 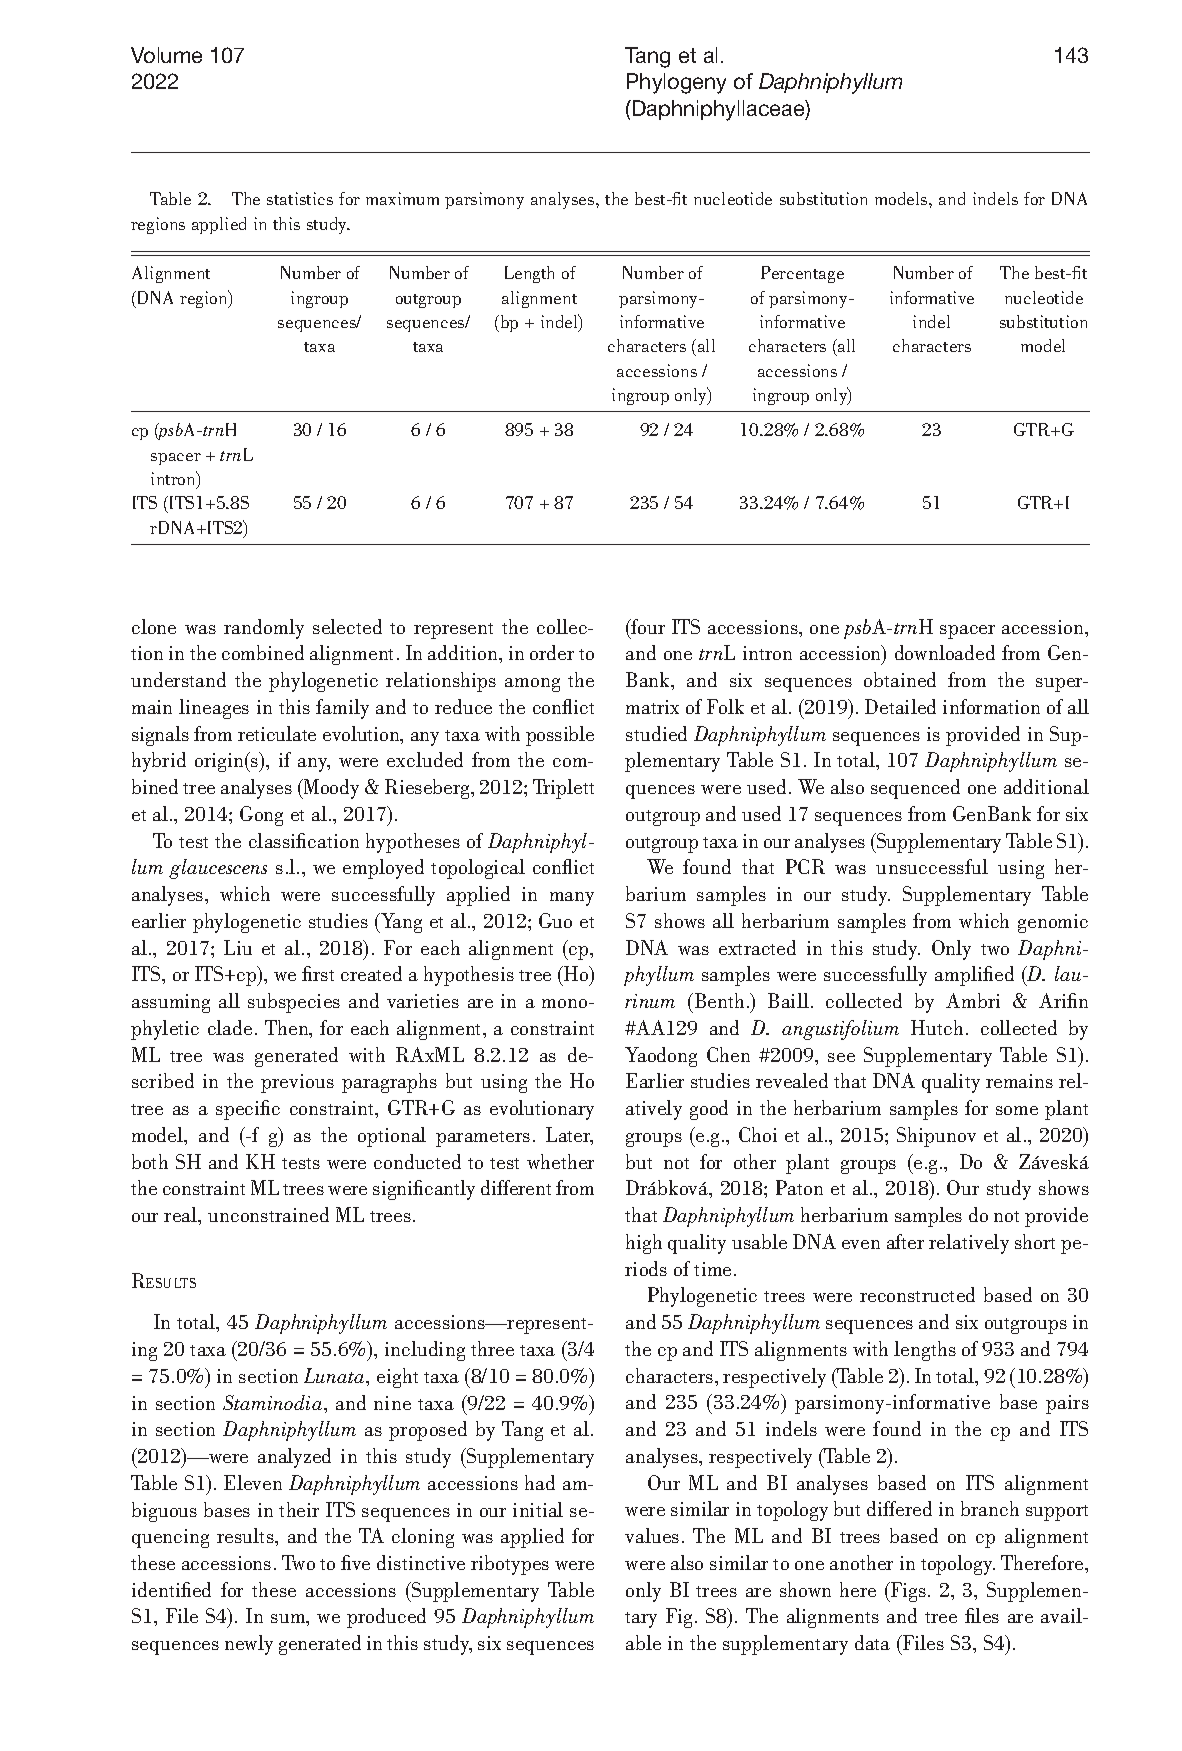 What do you see at coordinates (166, 55) in the document?
I see `Volume` at bounding box center [166, 55].
